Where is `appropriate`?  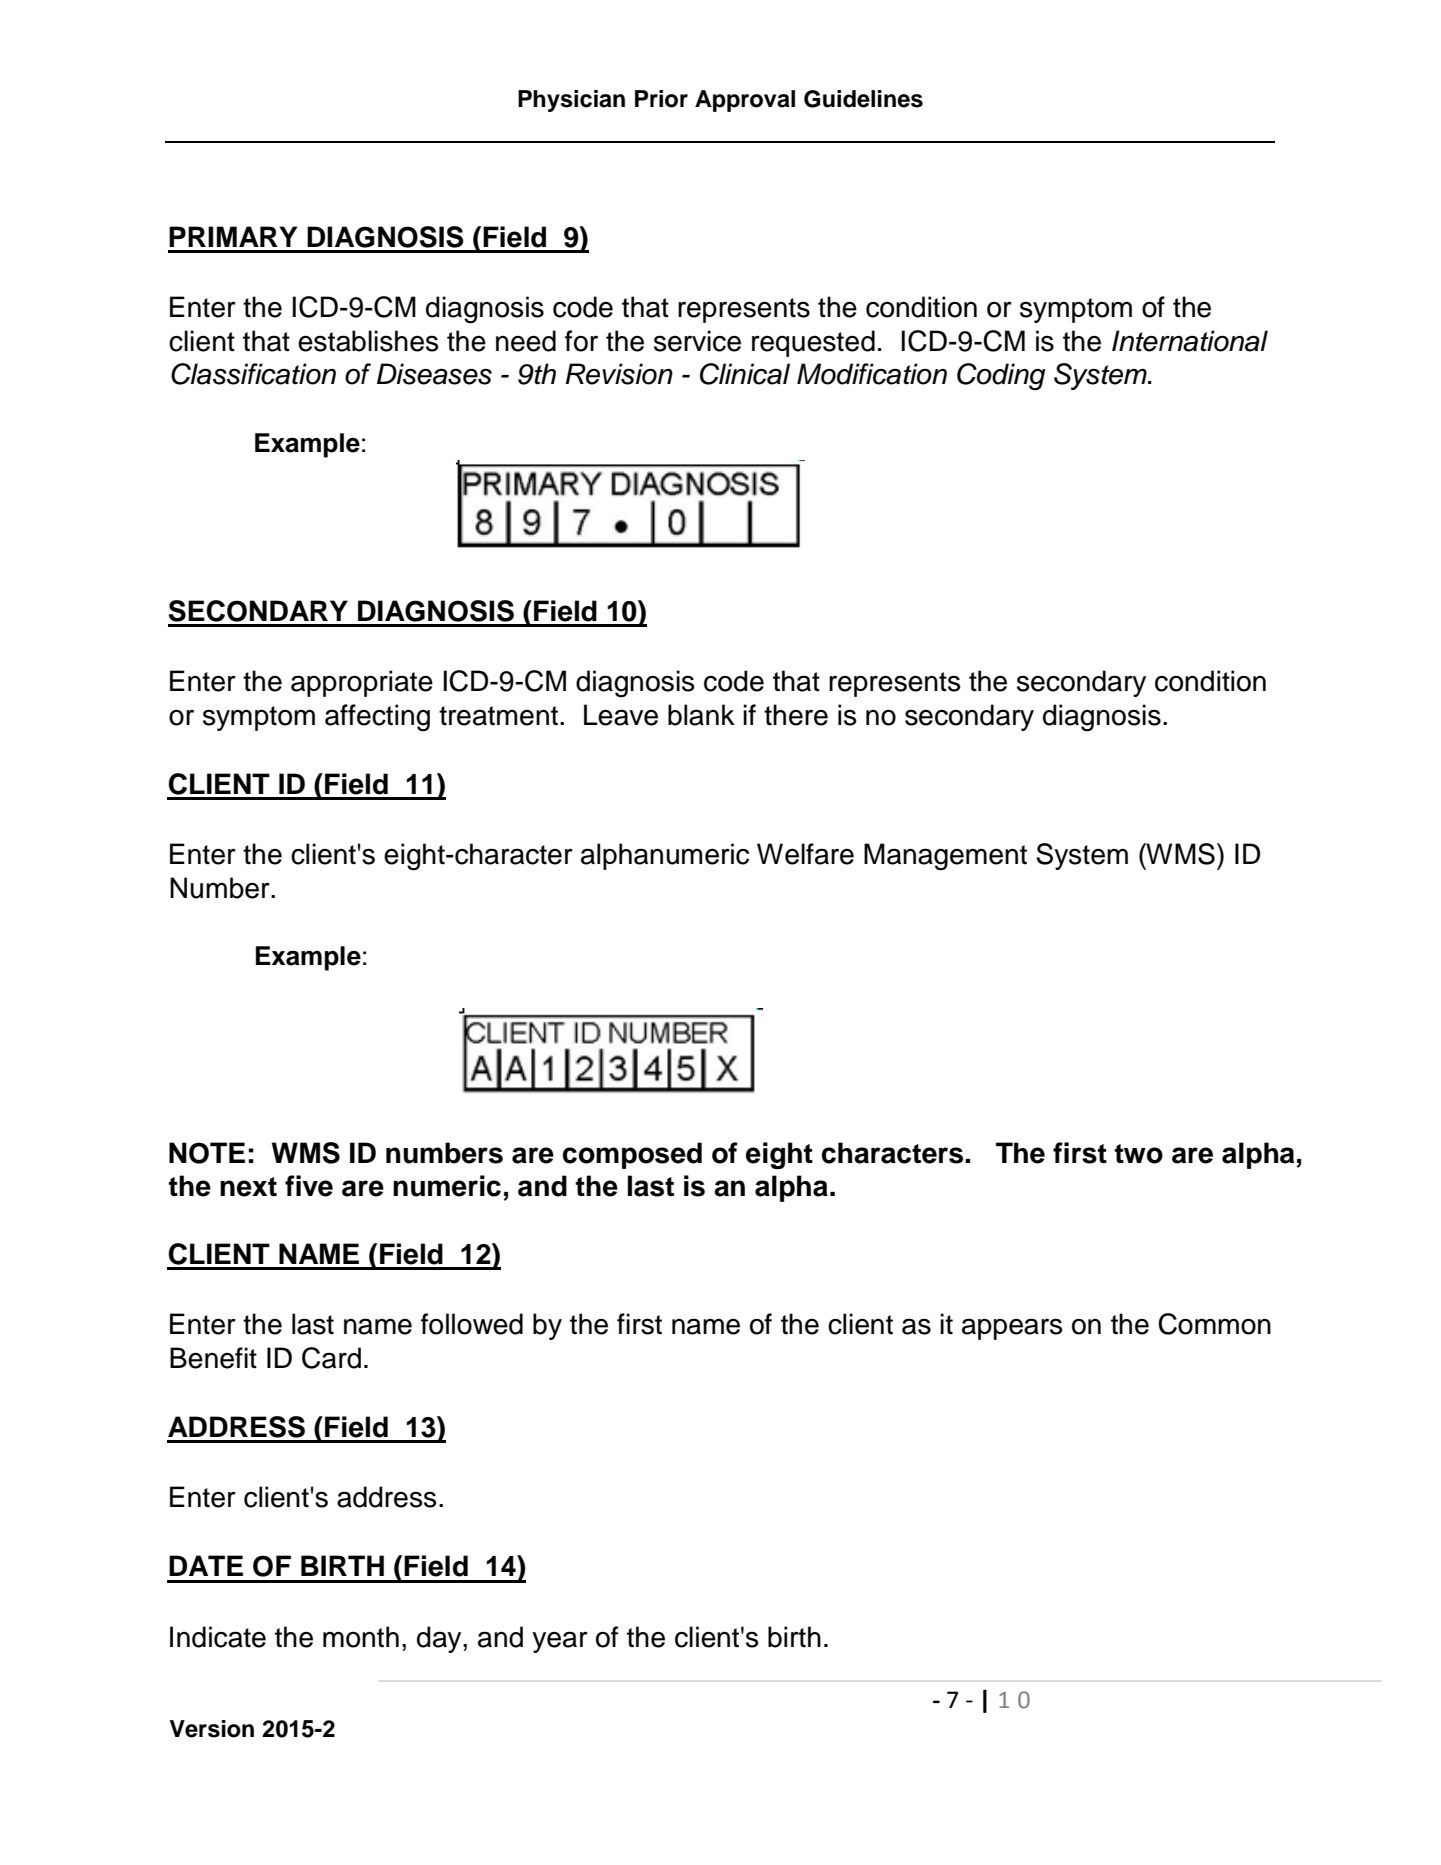
appropriate is located at coordinates (362, 683).
